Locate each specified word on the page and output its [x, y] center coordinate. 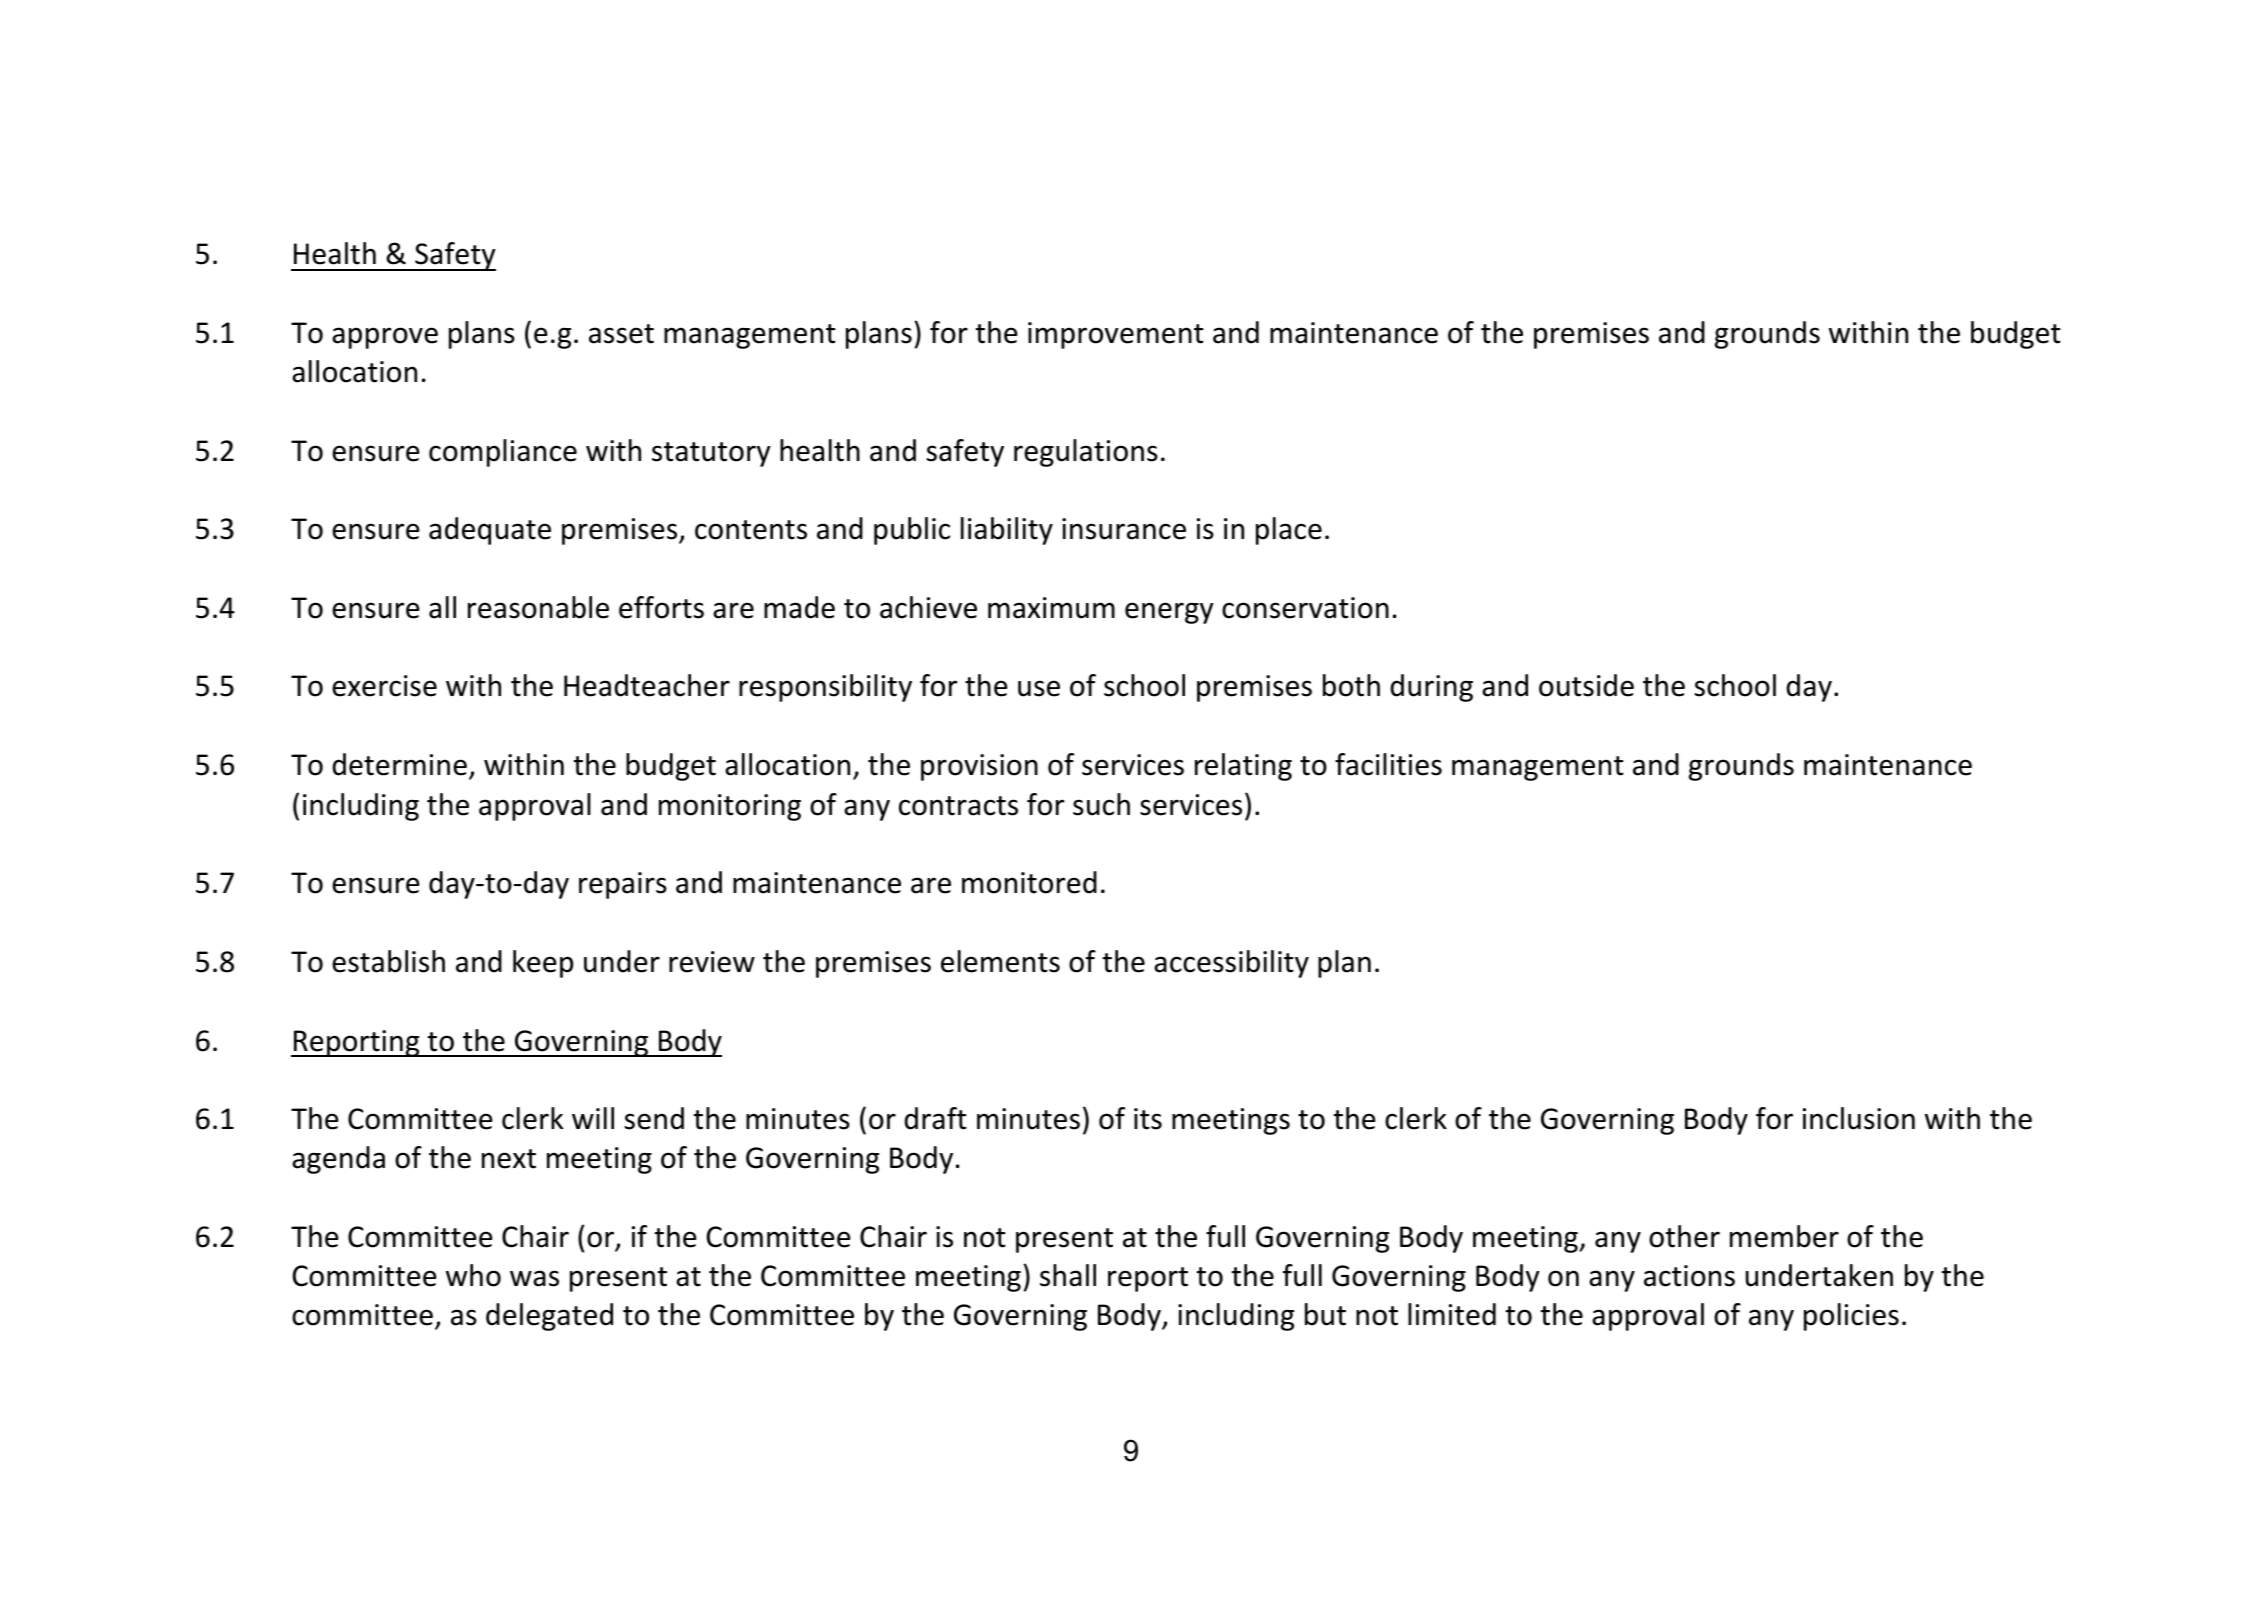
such [1101, 804]
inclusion [1859, 1118]
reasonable [538, 607]
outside [1586, 685]
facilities [1388, 764]
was [534, 1278]
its [1148, 1119]
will [593, 1118]
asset [621, 334]
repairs [623, 885]
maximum [1051, 608]
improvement [1116, 335]
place [1289, 531]
